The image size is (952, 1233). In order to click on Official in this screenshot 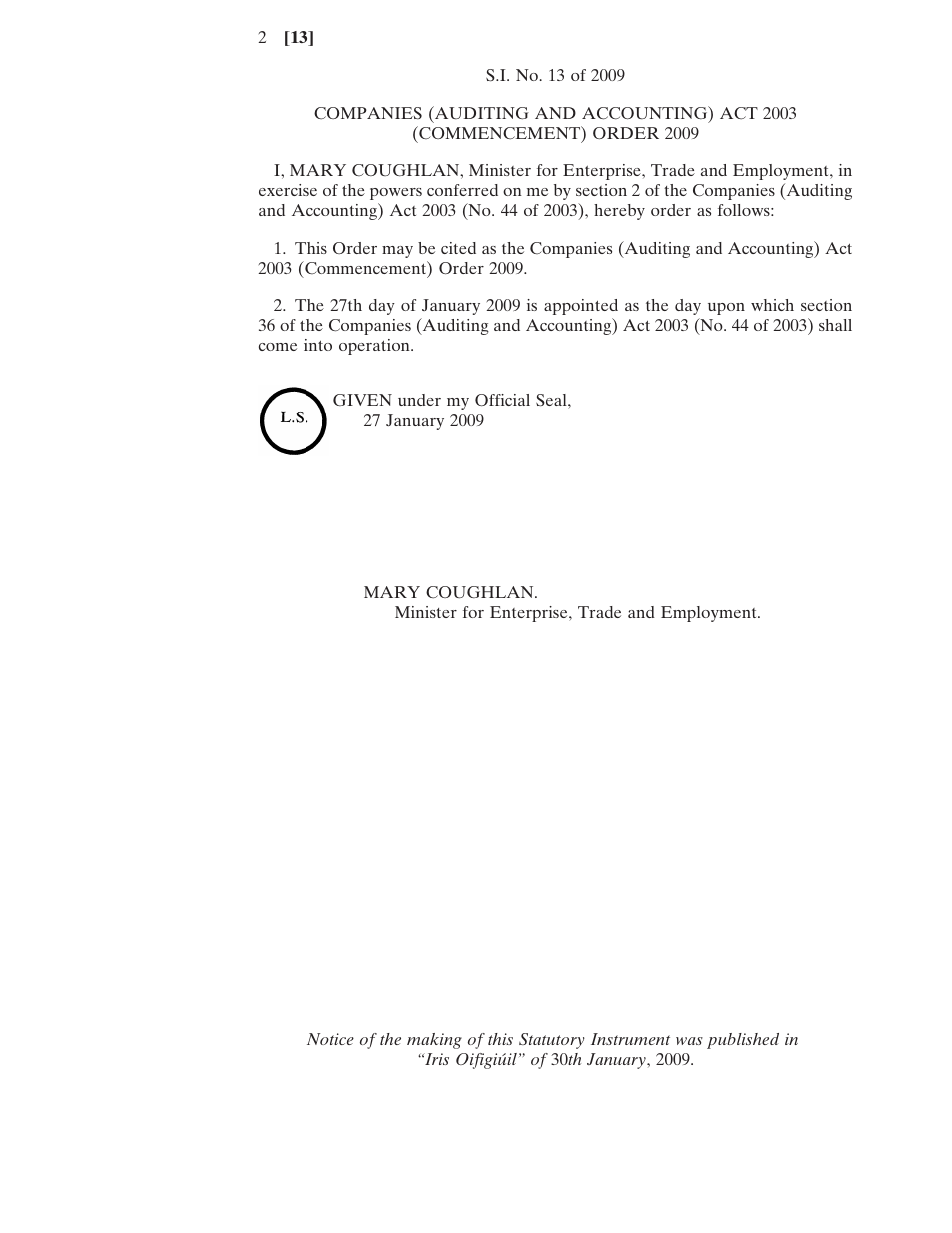, I will do `click(502, 400)`.
